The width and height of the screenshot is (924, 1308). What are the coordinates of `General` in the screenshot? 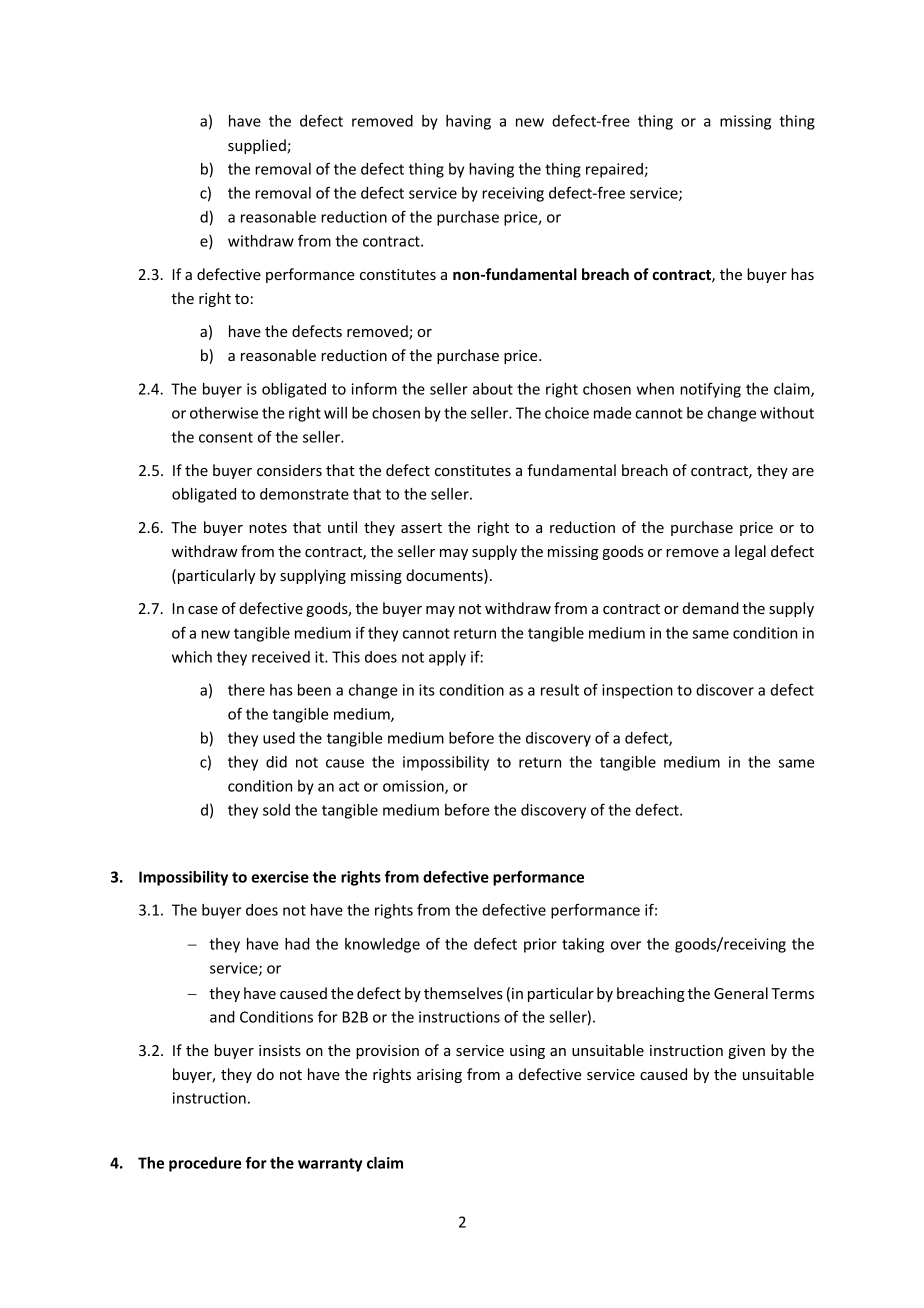 It's located at (741, 993).
